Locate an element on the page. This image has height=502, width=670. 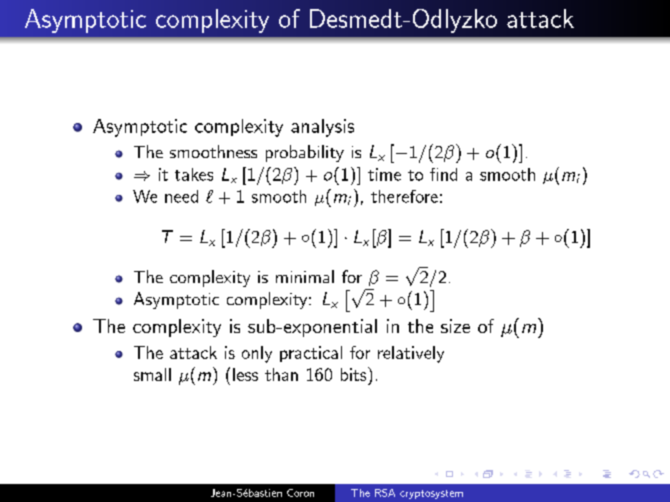
therefore is located at coordinates (404, 196).
